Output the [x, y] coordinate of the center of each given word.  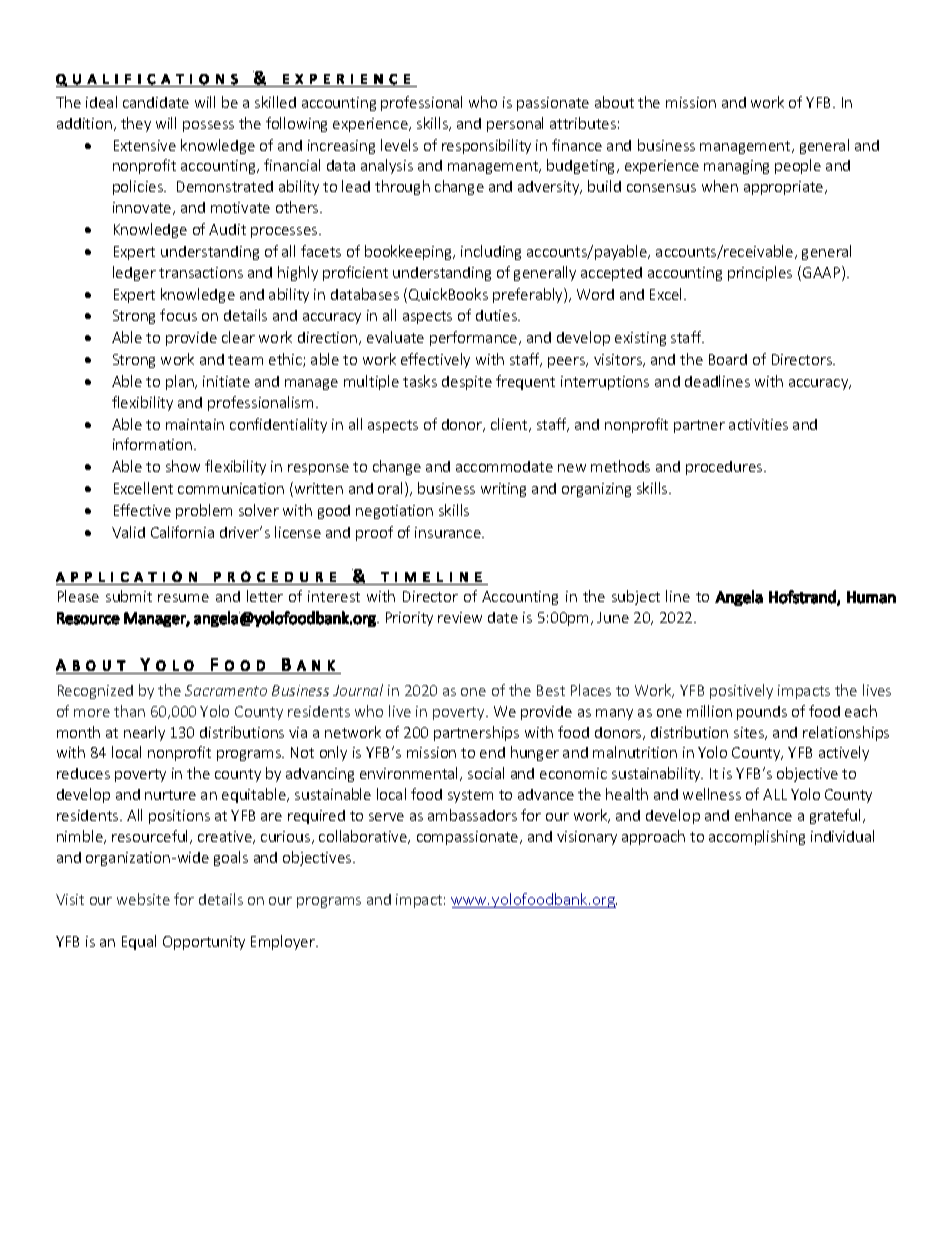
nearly [144, 733]
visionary [587, 838]
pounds [762, 713]
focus [178, 315]
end [492, 752]
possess [208, 126]
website [143, 899]
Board [728, 359]
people [798, 166]
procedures [725, 468]
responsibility [486, 146]
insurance [449, 532]
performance [475, 338]
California [182, 532]
